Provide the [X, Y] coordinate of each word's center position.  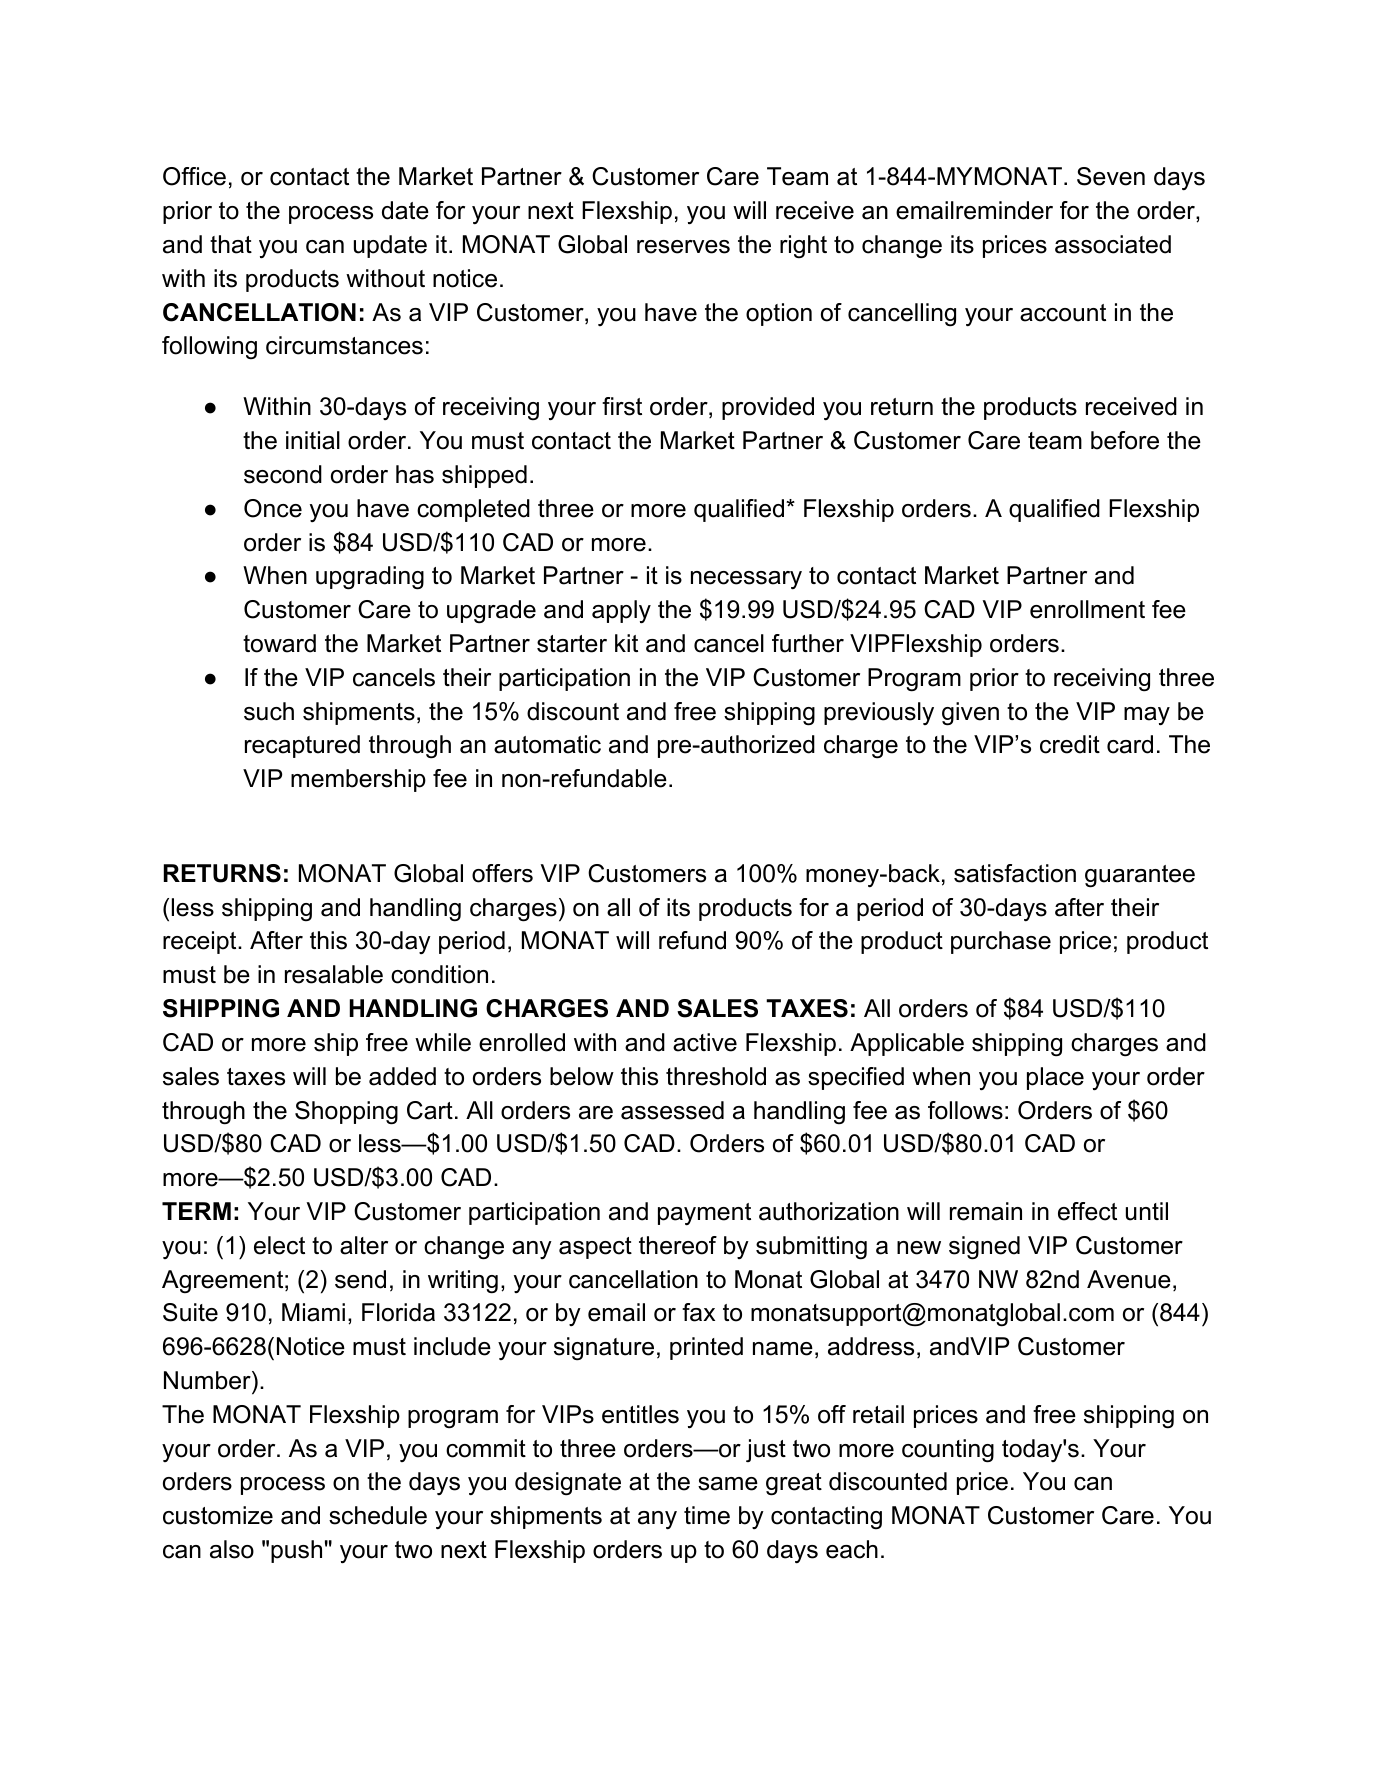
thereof [678, 1245]
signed [984, 1248]
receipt [201, 942]
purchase [1001, 942]
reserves [683, 247]
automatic [547, 744]
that [231, 244]
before [1125, 440]
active [705, 1042]
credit [1070, 744]
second [283, 474]
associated [1113, 244]
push [296, 1551]
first [622, 406]
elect [279, 1245]
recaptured [302, 746]
